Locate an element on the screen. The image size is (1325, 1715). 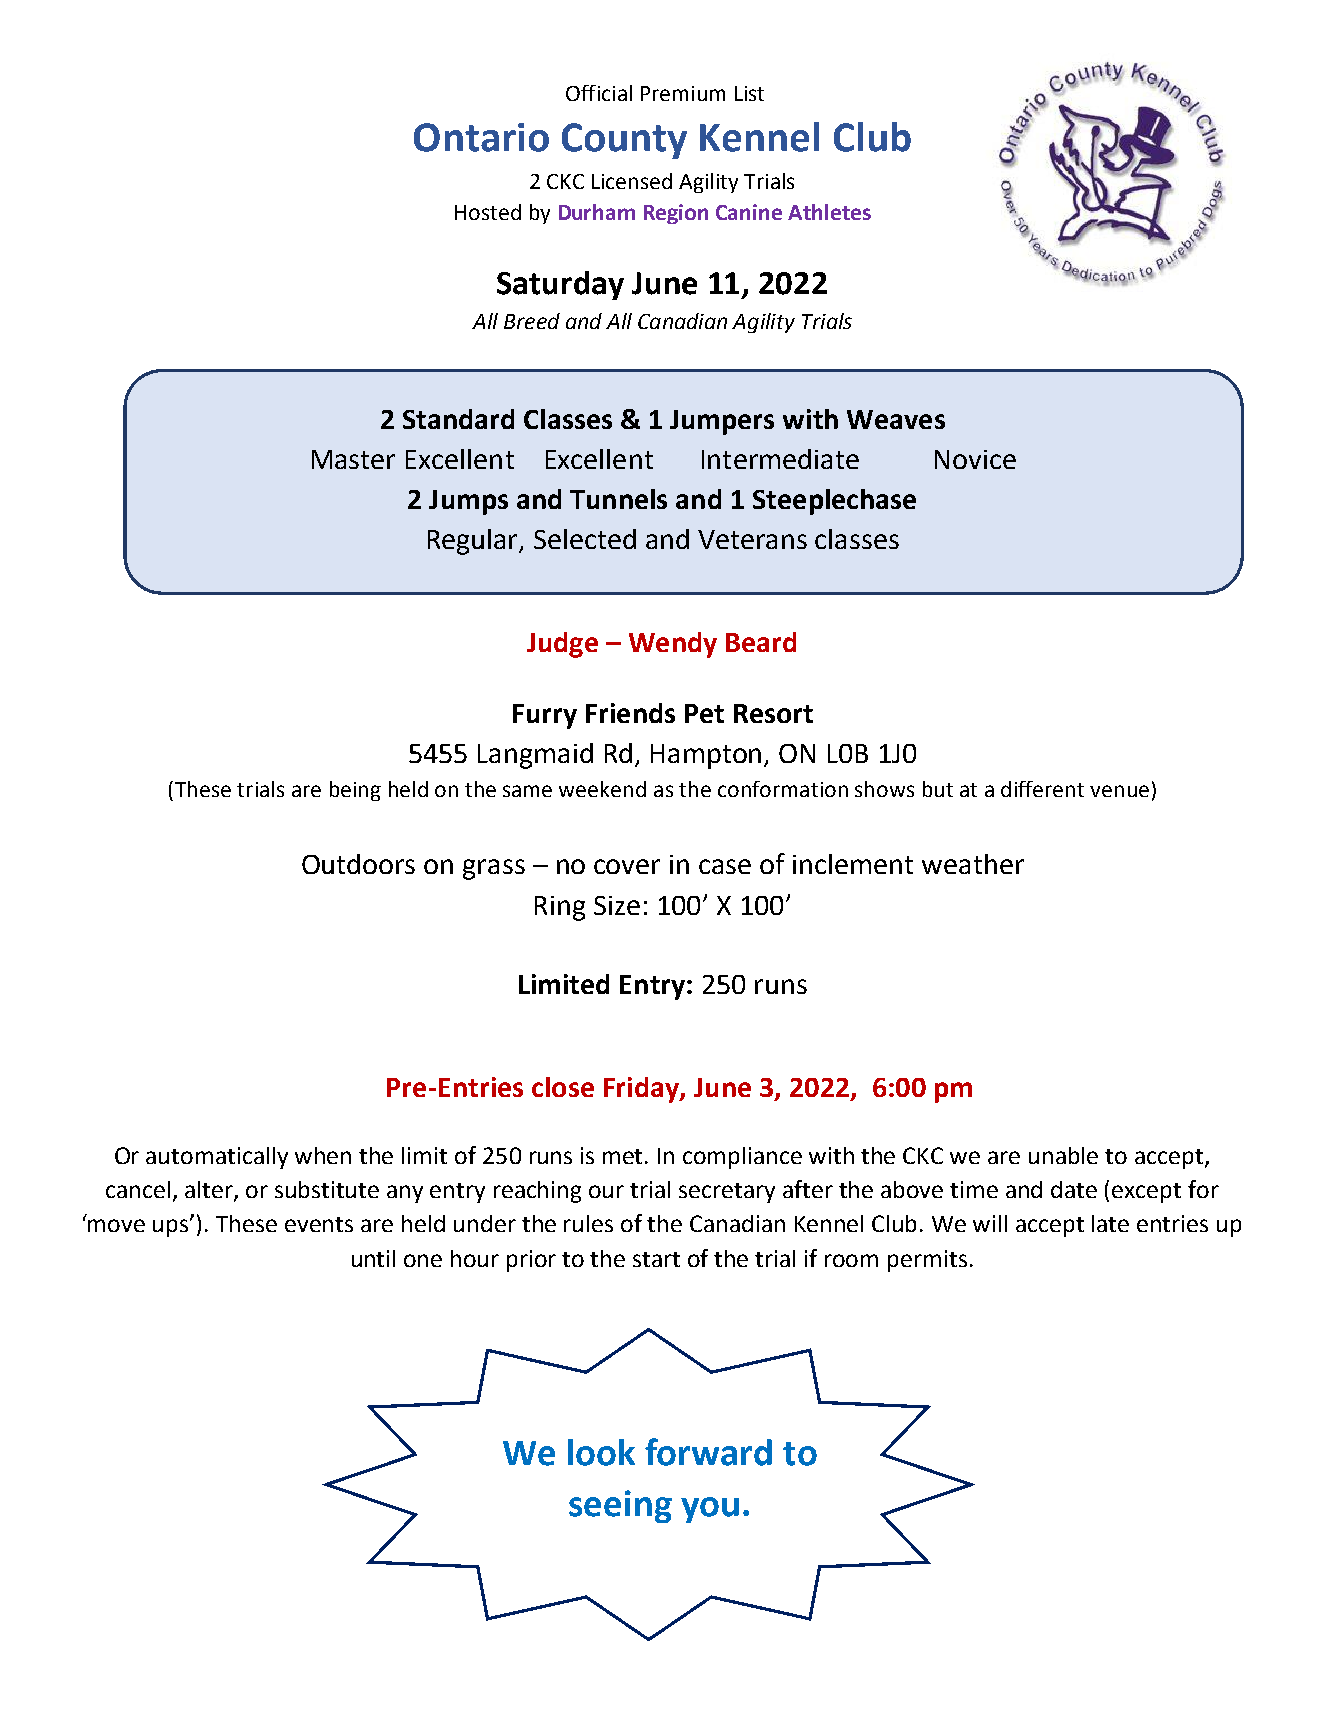
being is located at coordinates (355, 791).
